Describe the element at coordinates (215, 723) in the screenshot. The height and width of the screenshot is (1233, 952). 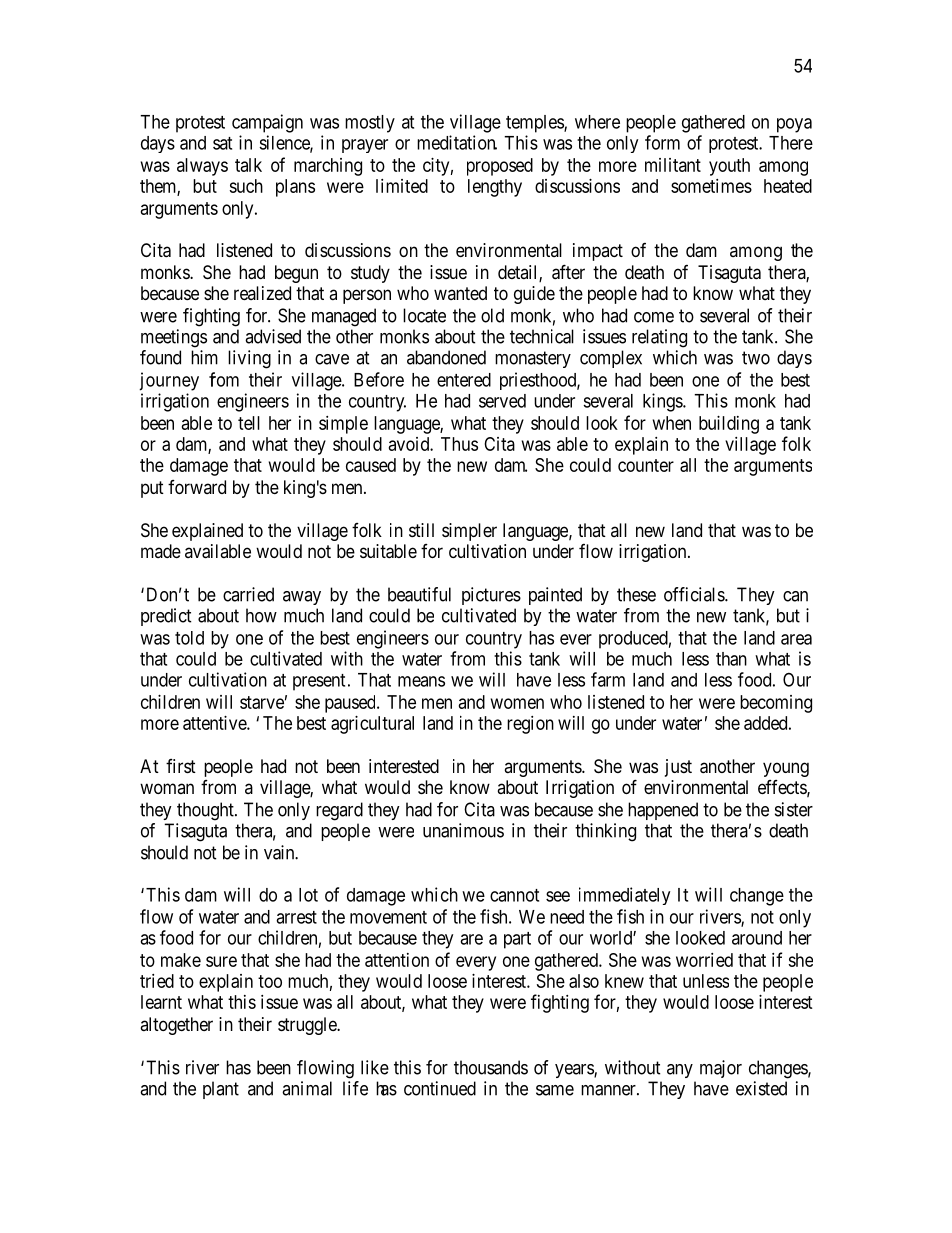
I see `attentive` at that location.
